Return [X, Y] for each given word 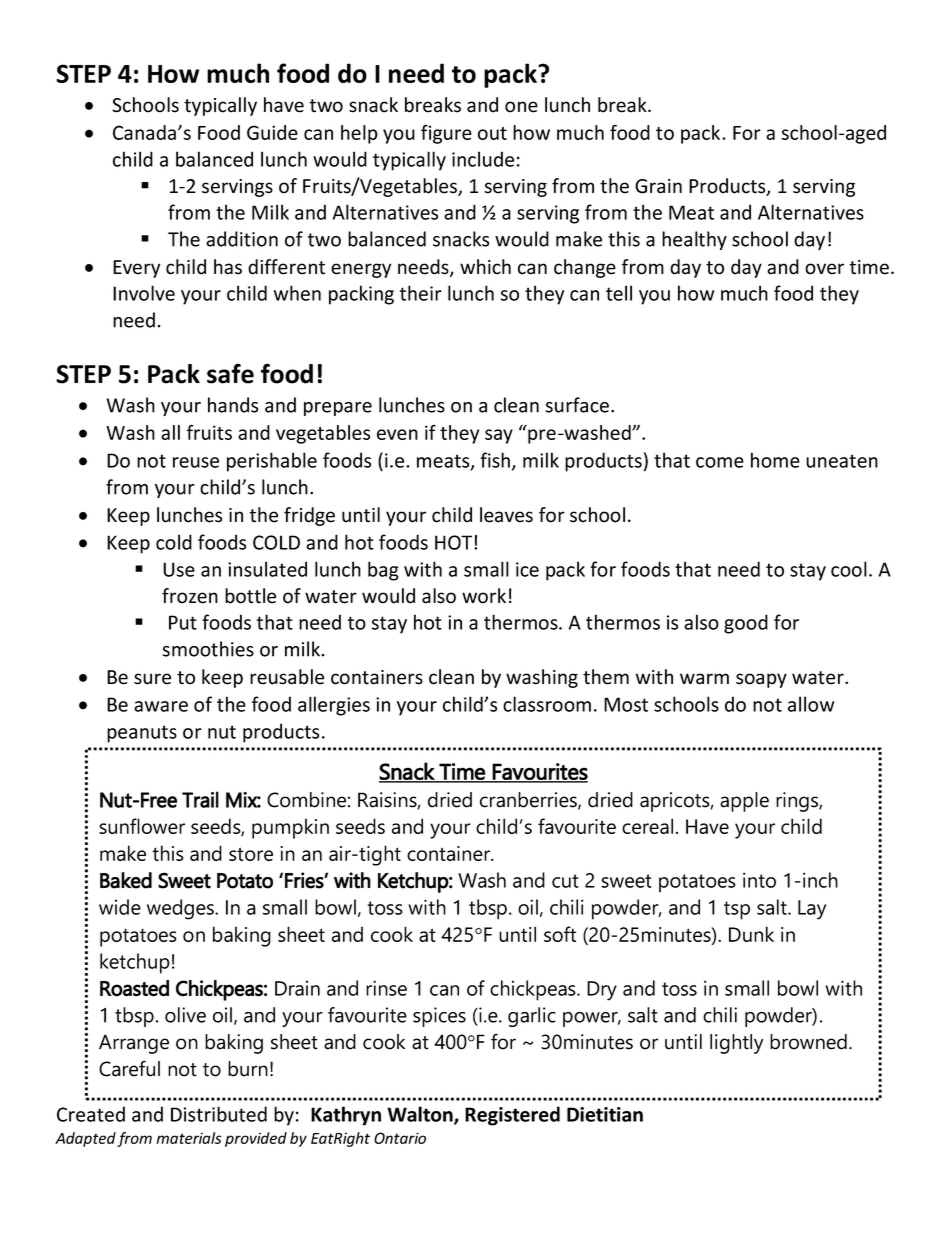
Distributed [219, 1114]
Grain [658, 186]
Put [183, 622]
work [484, 596]
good [746, 624]
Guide [272, 132]
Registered [512, 1116]
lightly [736, 1044]
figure [446, 134]
